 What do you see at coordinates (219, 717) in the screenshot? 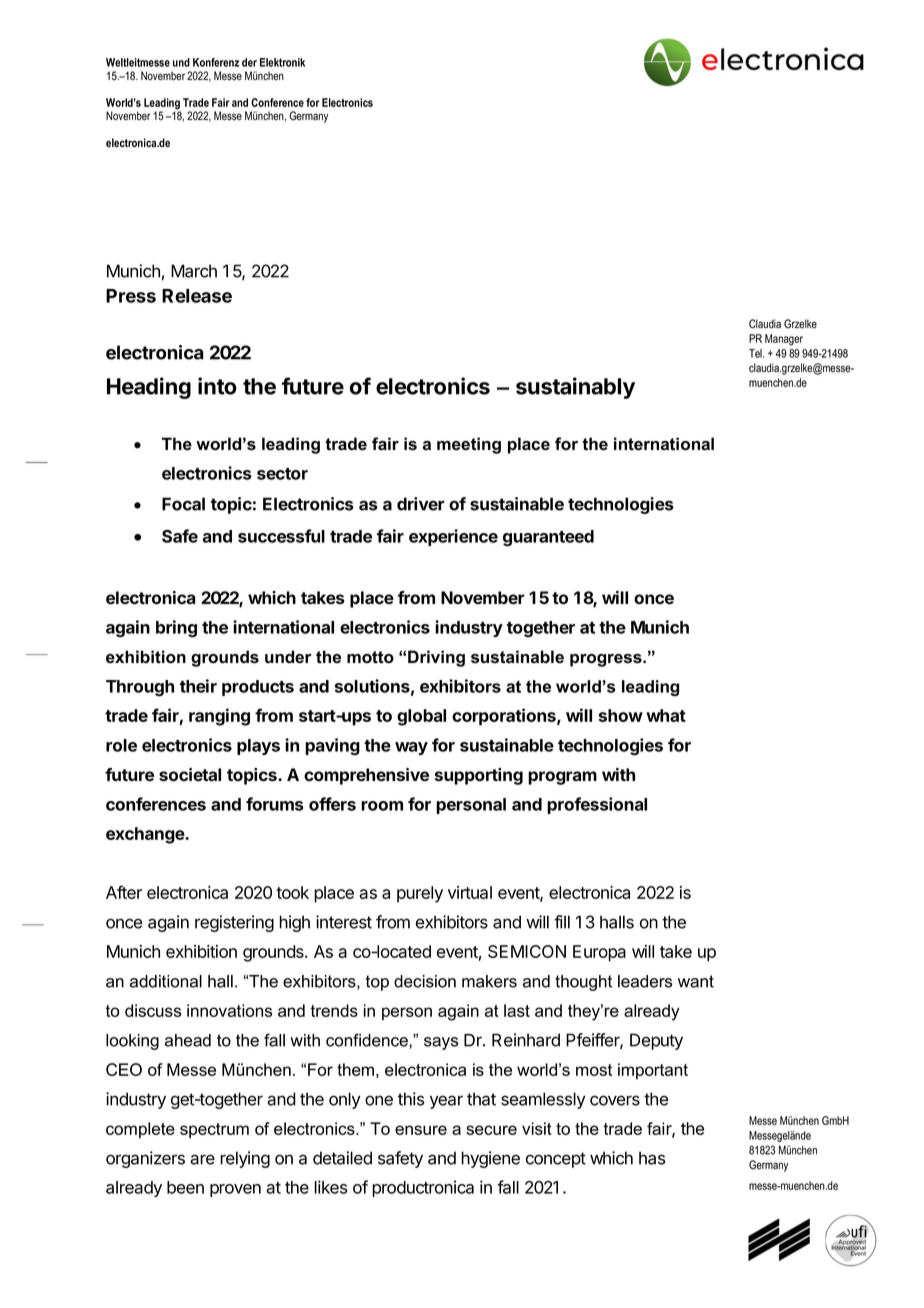
I see `ranging` at bounding box center [219, 717].
